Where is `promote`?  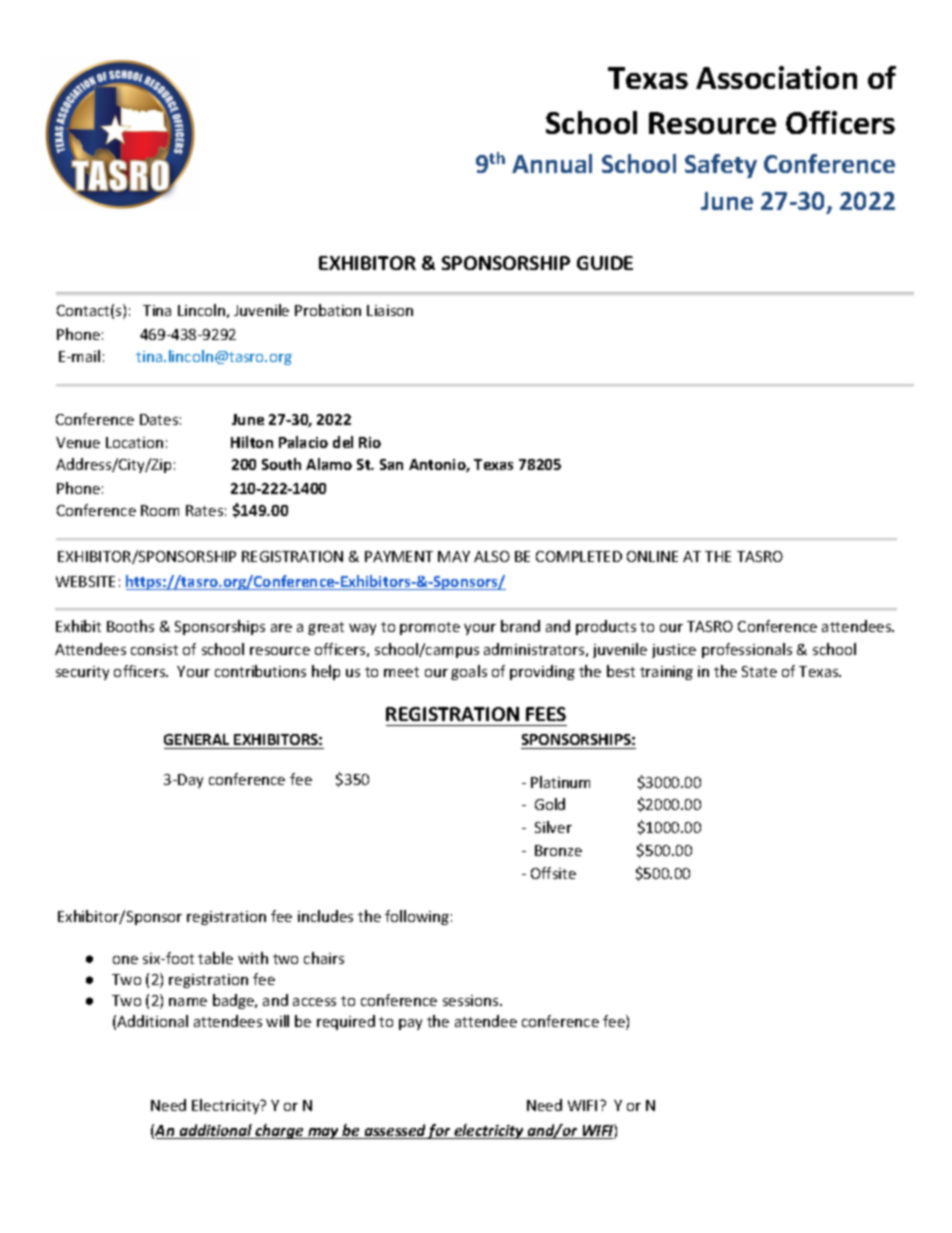 promote is located at coordinates (430, 628).
